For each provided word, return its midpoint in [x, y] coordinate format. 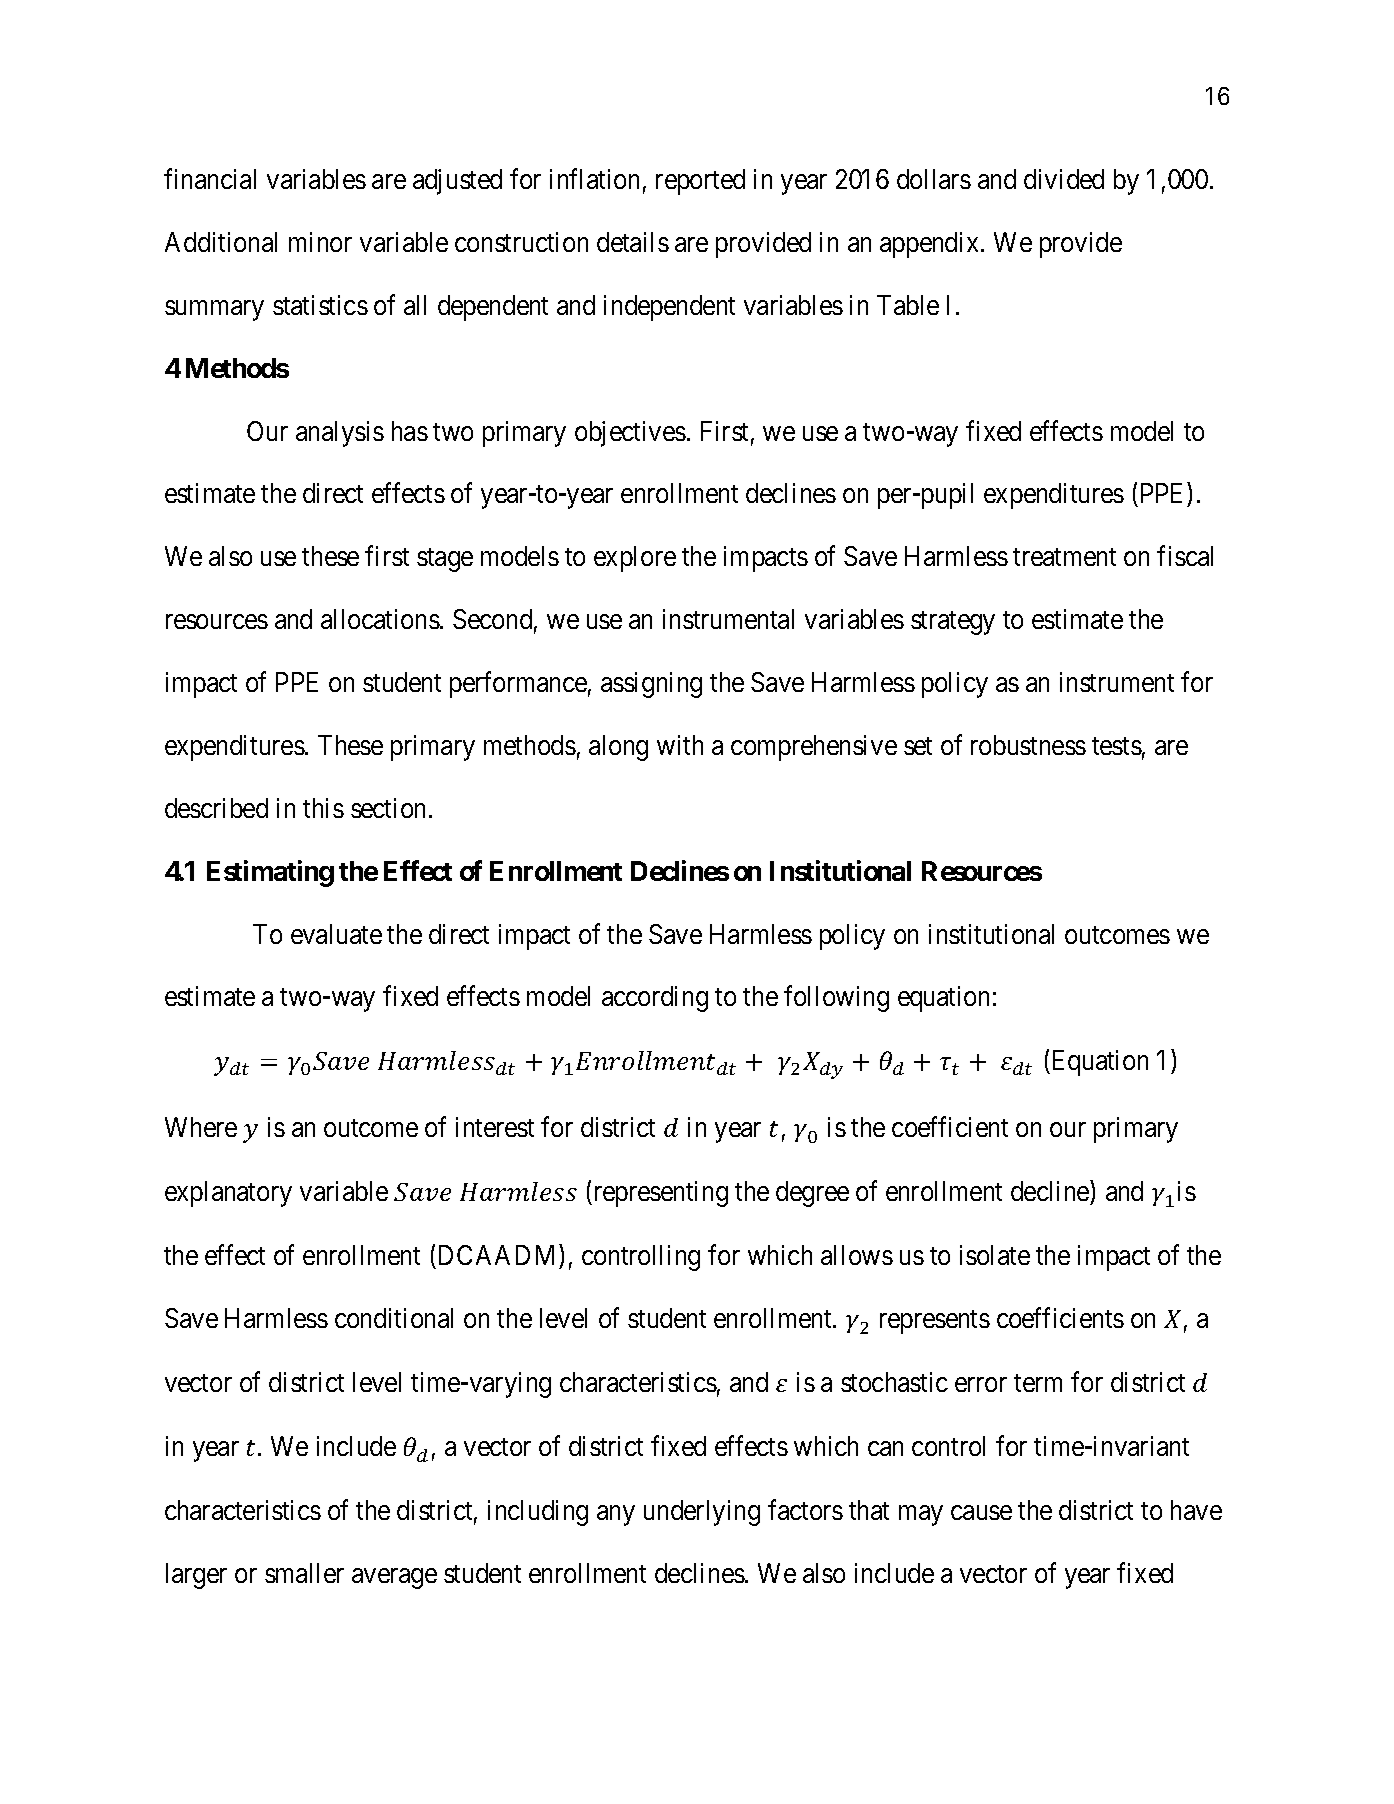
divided [1064, 179]
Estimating [270, 873]
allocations [380, 619]
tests [1117, 746]
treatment [1064, 557]
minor [320, 242]
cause [981, 1512]
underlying [702, 1513]
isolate [995, 1255]
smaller [304, 1573]
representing [659, 1194]
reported [700, 182]
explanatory [228, 1194]
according [655, 999]
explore [635, 559]
